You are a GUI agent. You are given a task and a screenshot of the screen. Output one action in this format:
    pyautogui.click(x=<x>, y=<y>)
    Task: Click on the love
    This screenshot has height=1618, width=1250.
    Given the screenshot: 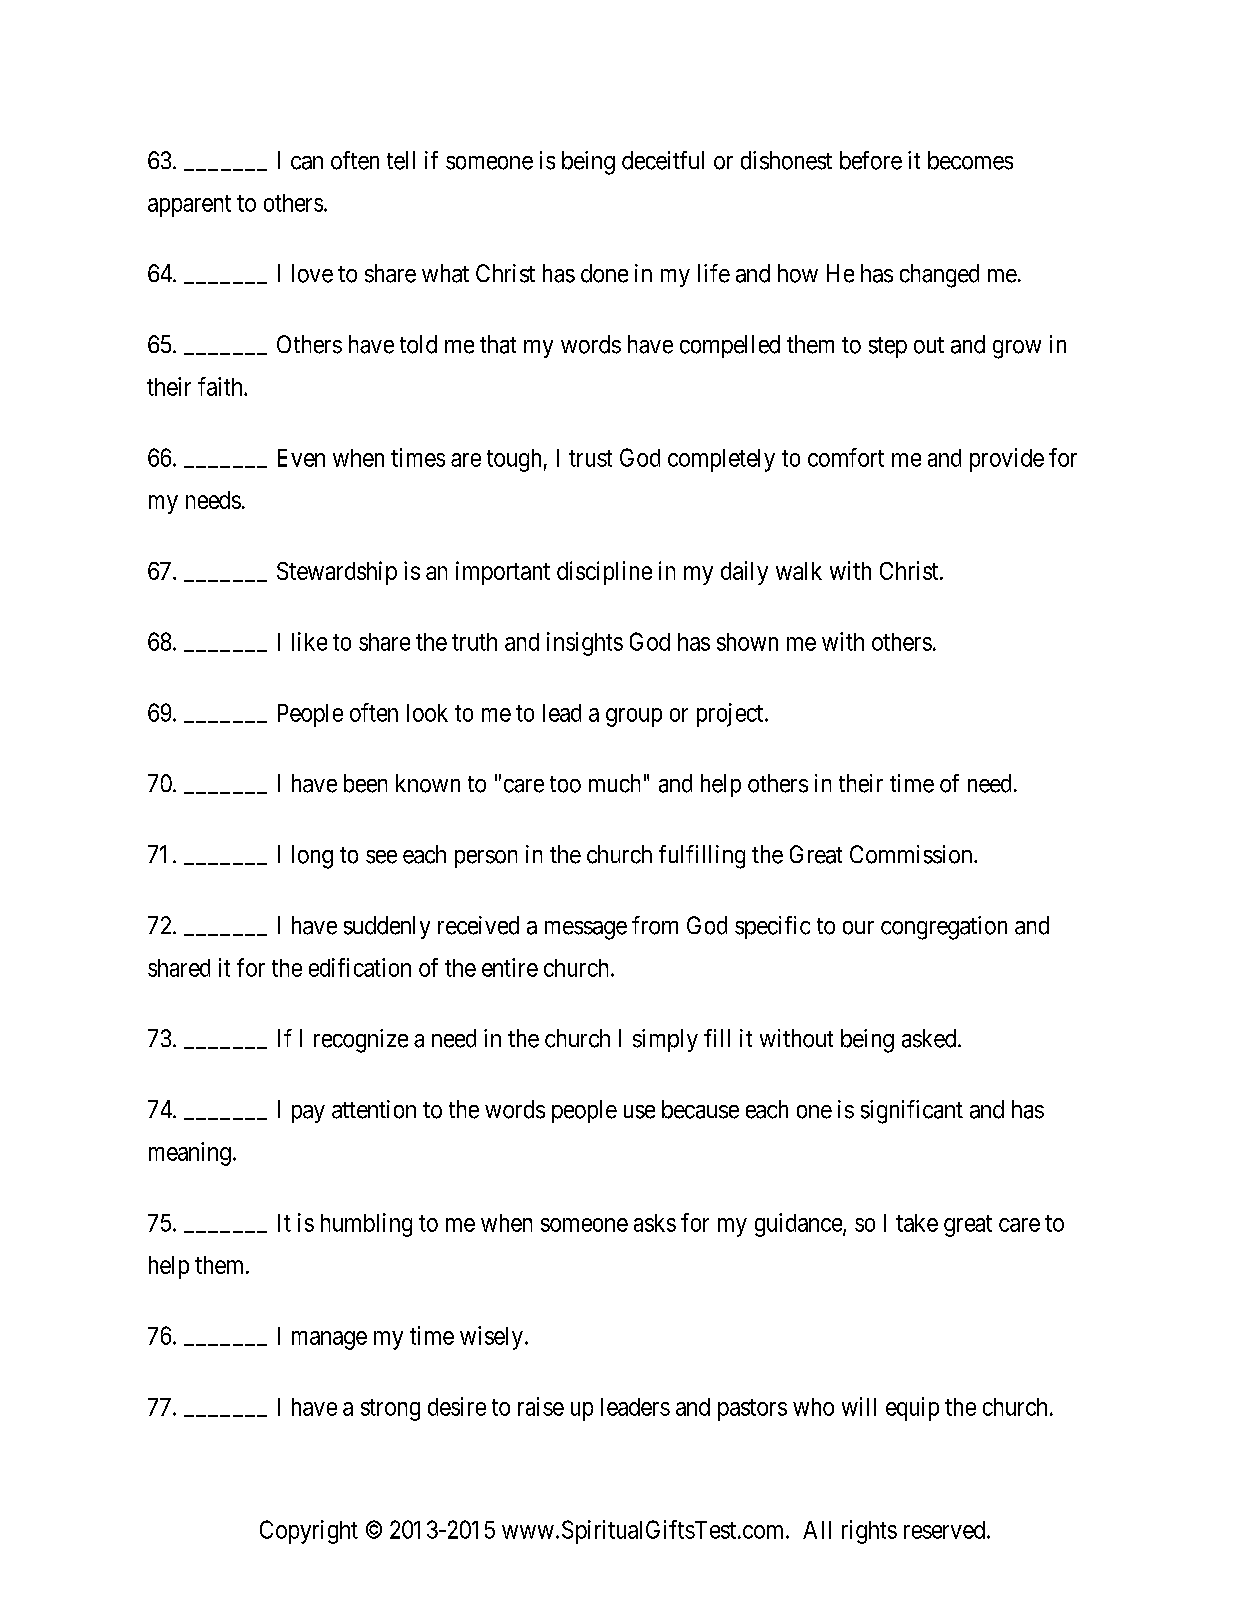 What is the action you would take?
    pyautogui.click(x=312, y=273)
